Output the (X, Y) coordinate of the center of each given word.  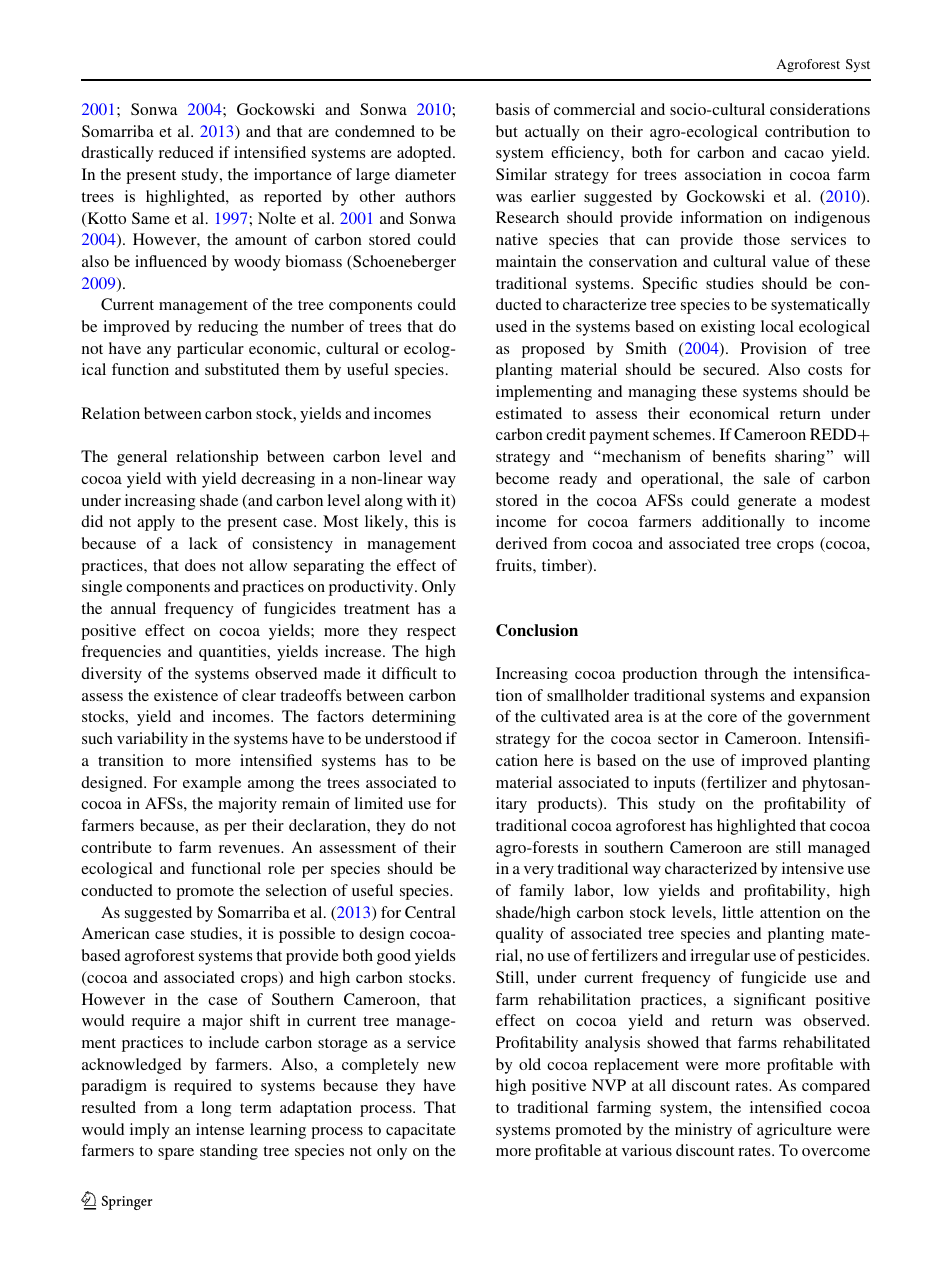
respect (431, 633)
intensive (813, 868)
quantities (234, 653)
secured (730, 369)
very (539, 872)
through (731, 675)
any (159, 352)
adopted (425, 154)
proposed (553, 350)
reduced (186, 152)
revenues (250, 849)
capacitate (421, 1131)
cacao (804, 154)
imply (149, 1131)
